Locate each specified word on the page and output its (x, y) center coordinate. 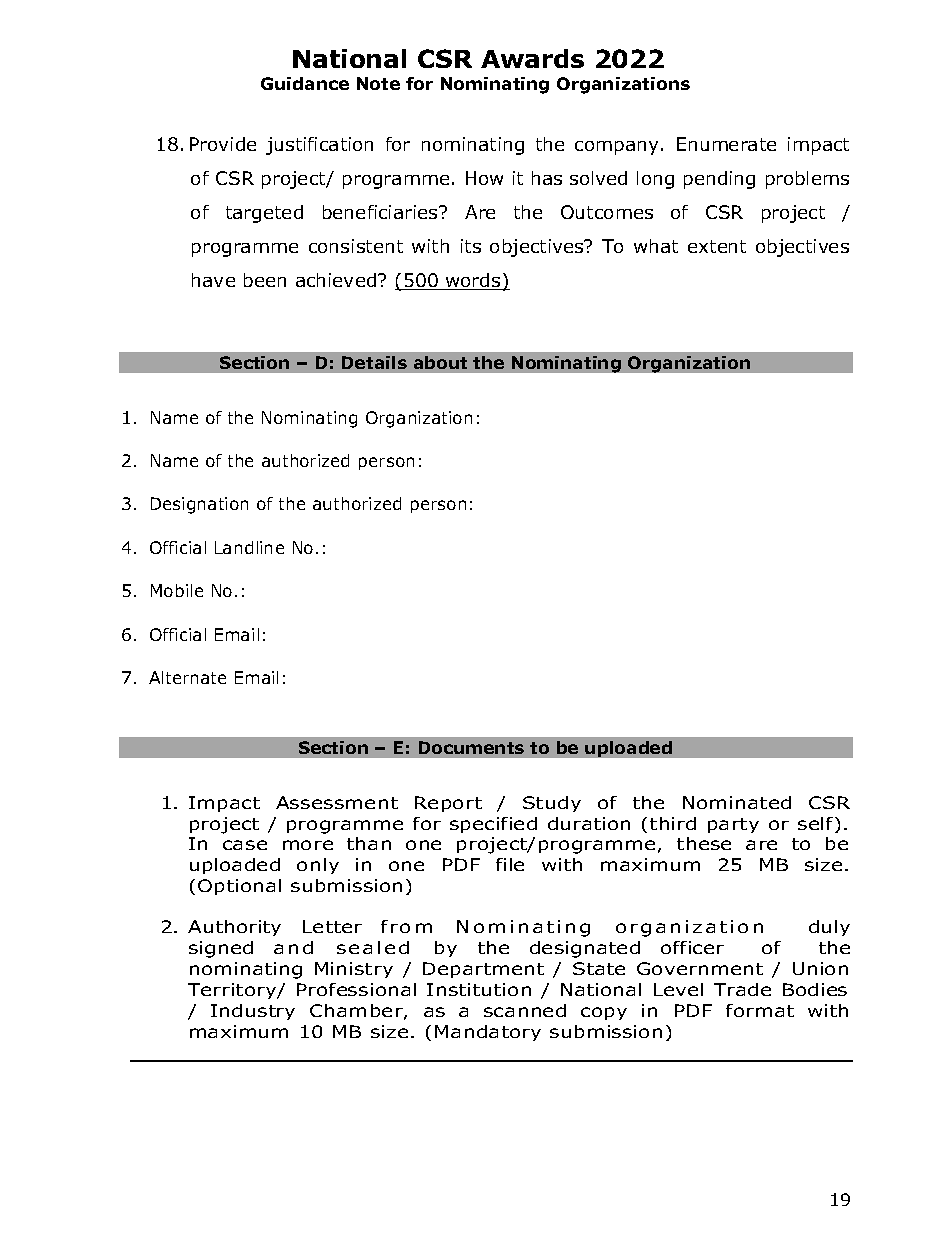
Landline (249, 547)
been (265, 280)
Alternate (187, 677)
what (656, 246)
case (245, 845)
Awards (532, 58)
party (733, 825)
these (704, 843)
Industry (253, 1012)
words (473, 281)
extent (717, 246)
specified (493, 825)
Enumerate (726, 144)
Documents (471, 747)
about (440, 362)
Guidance (305, 83)
